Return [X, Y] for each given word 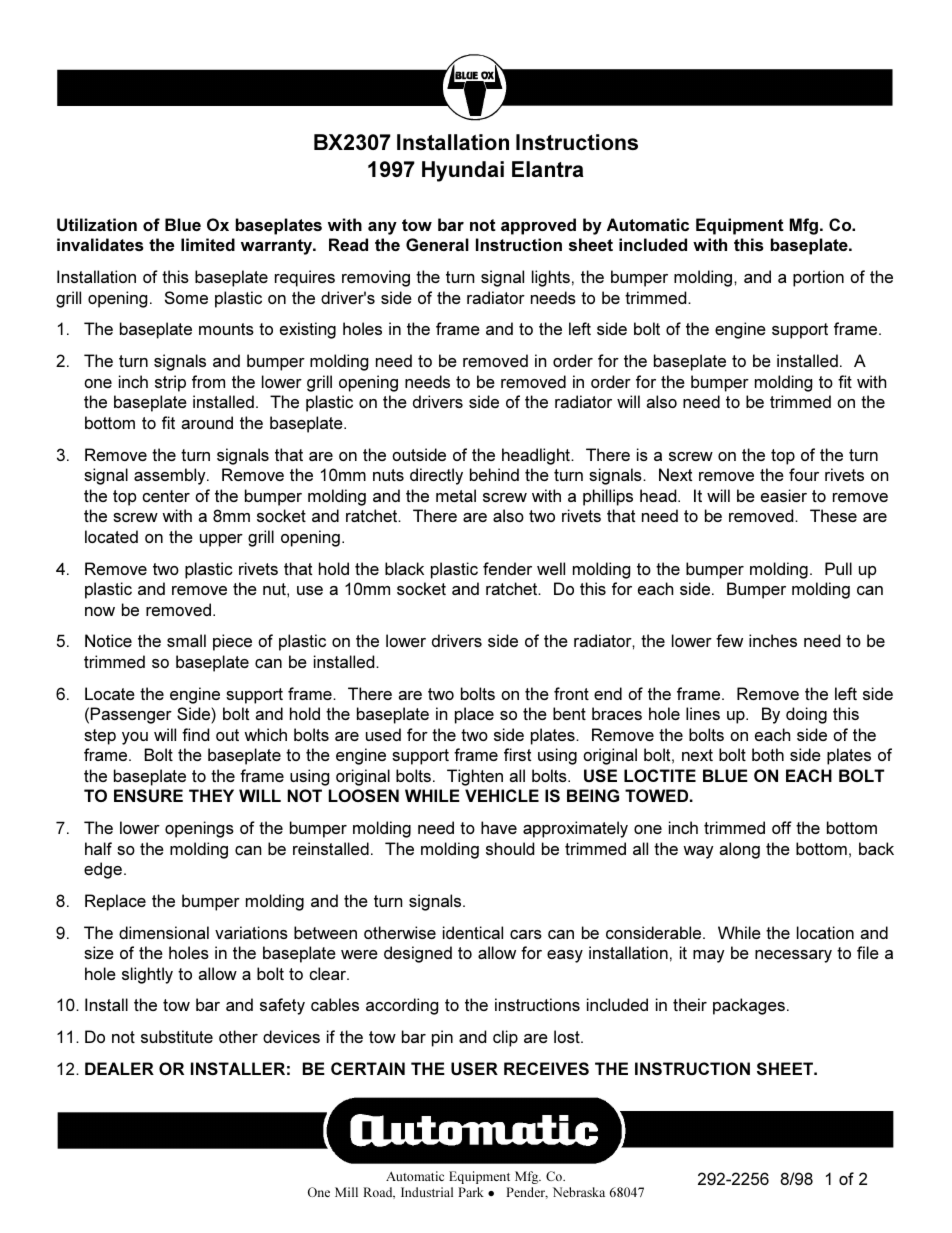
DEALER [119, 1068]
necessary [793, 956]
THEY [211, 795]
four [804, 474]
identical [473, 932]
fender [507, 568]
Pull [838, 568]
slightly [147, 975]
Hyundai [463, 171]
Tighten [475, 777]
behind [494, 474]
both [768, 754]
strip [170, 383]
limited [208, 244]
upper [221, 540]
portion [818, 278]
